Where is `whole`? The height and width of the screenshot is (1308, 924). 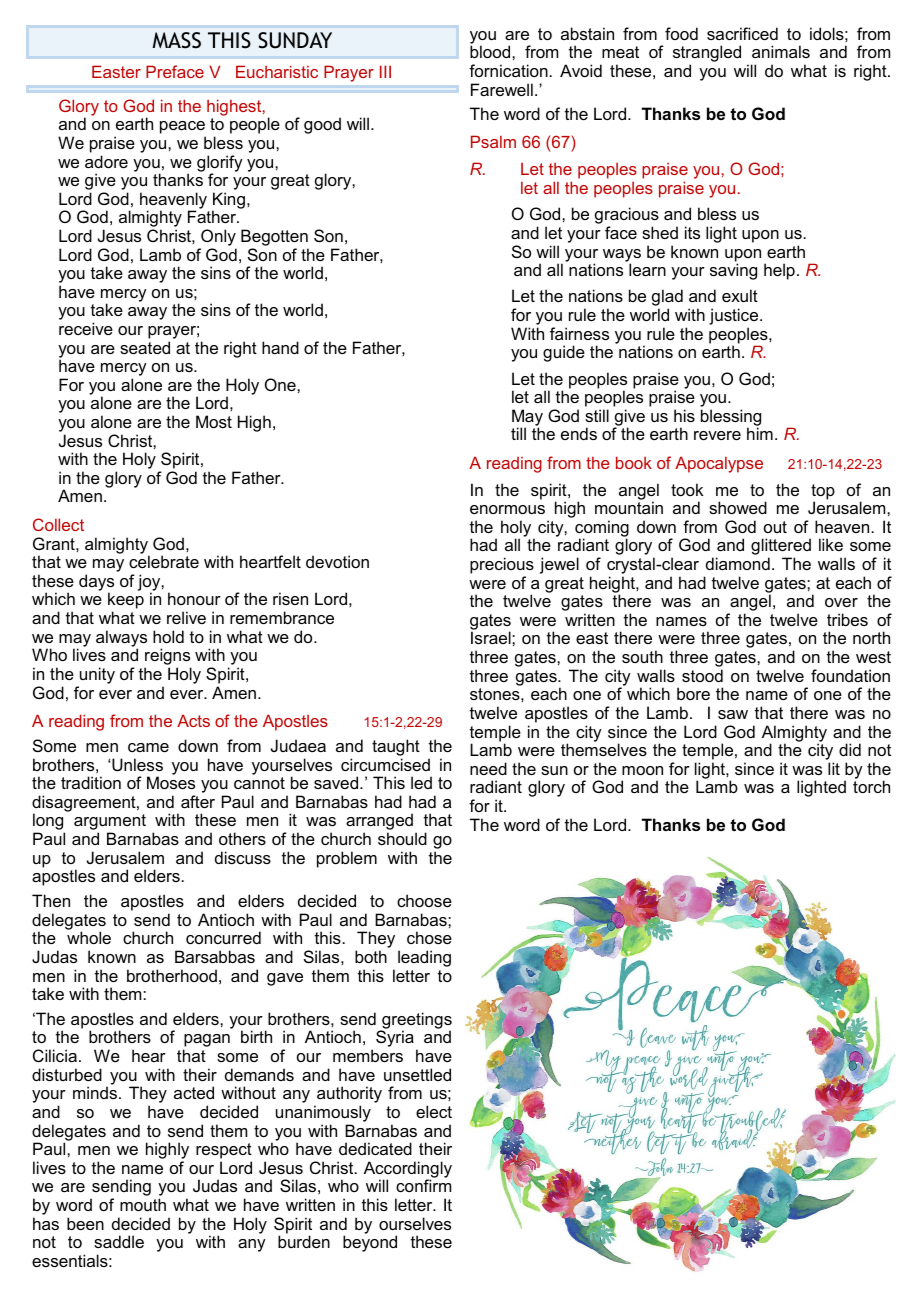 whole is located at coordinates (89, 937).
